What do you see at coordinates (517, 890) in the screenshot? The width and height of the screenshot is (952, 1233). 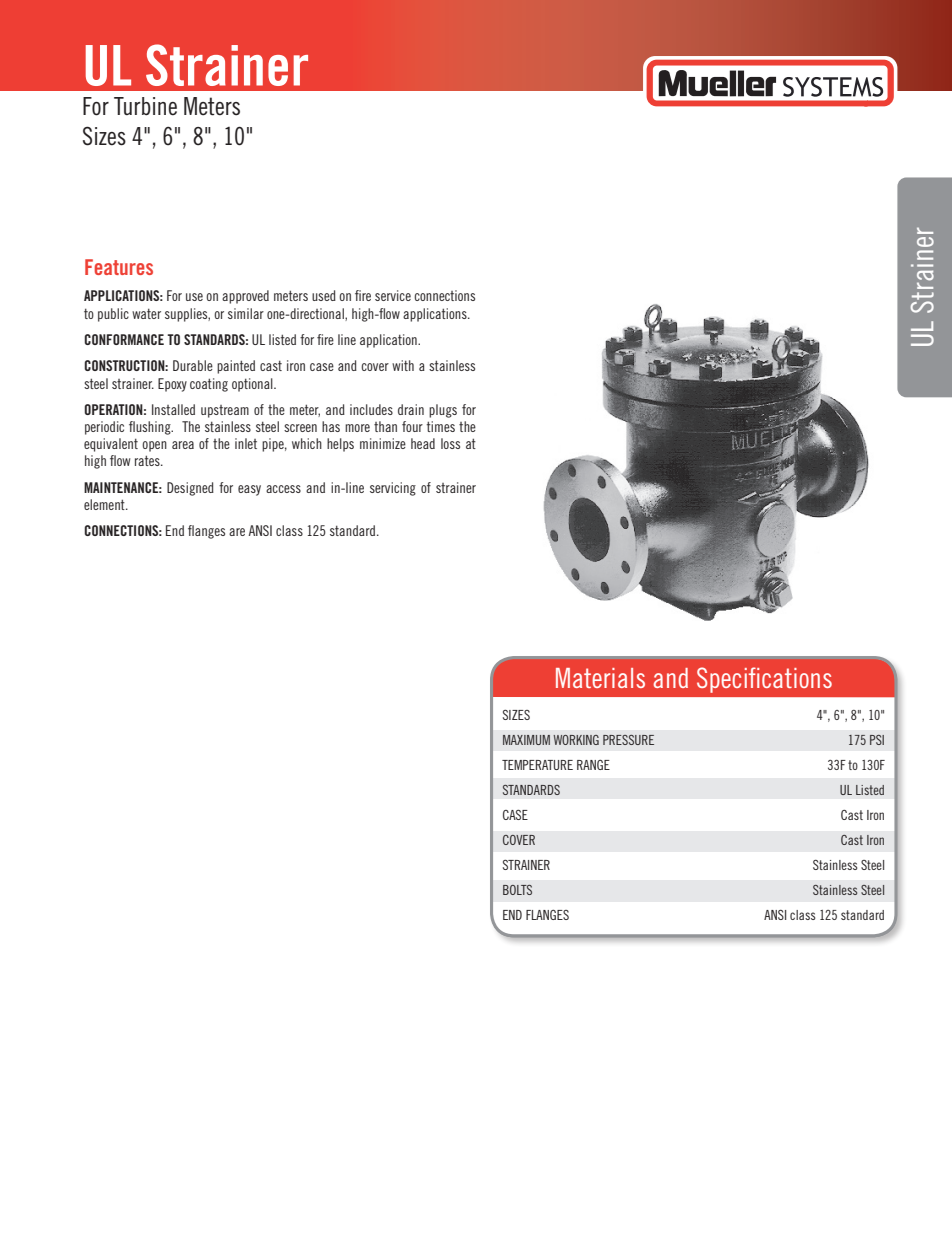 I see `BOLTS` at bounding box center [517, 890].
